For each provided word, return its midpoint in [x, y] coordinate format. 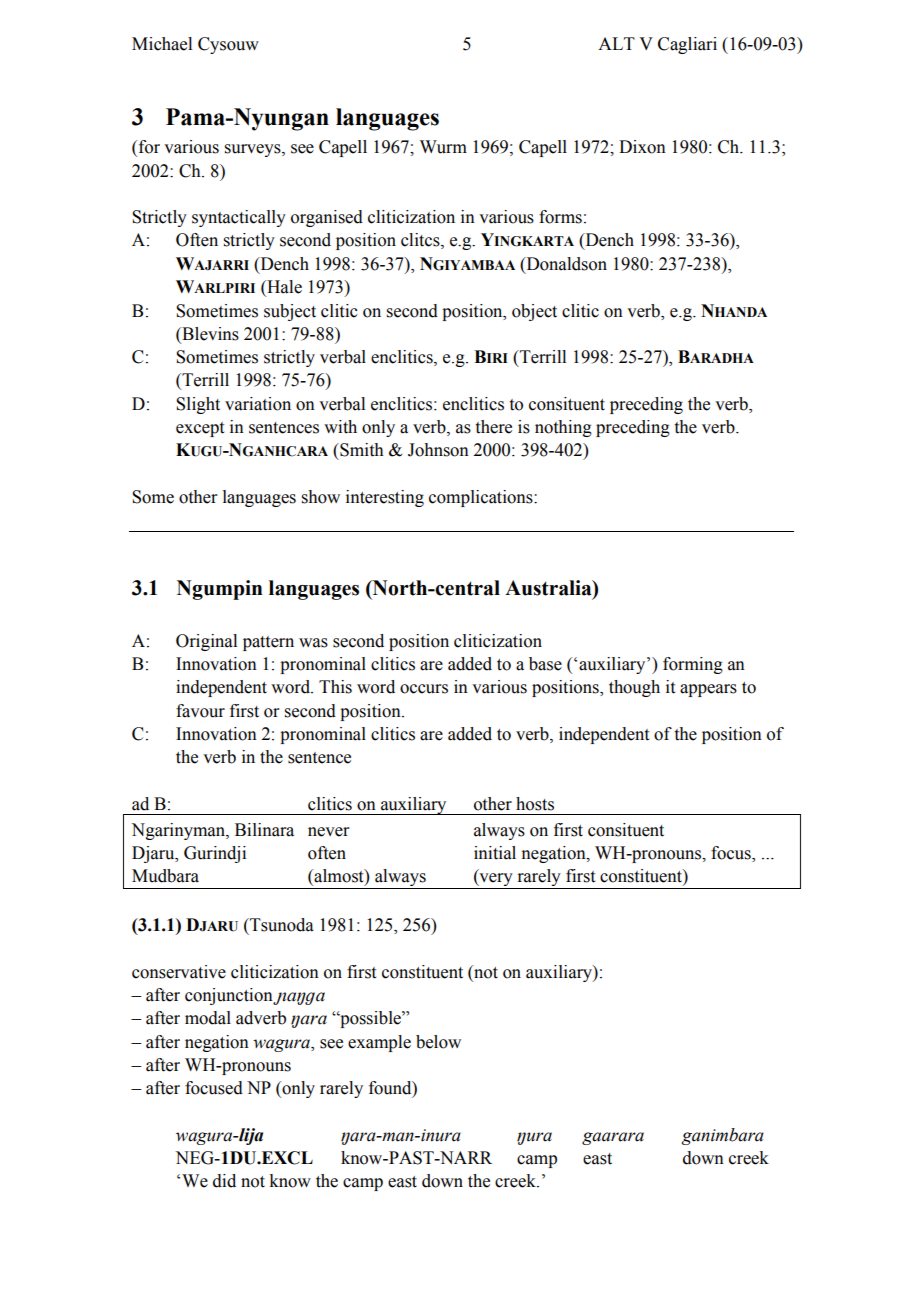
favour [200, 711]
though [634, 688]
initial [495, 853]
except [200, 429]
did [224, 1181]
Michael [162, 44]
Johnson [438, 450]
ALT [616, 43]
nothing [563, 428]
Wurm [443, 147]
